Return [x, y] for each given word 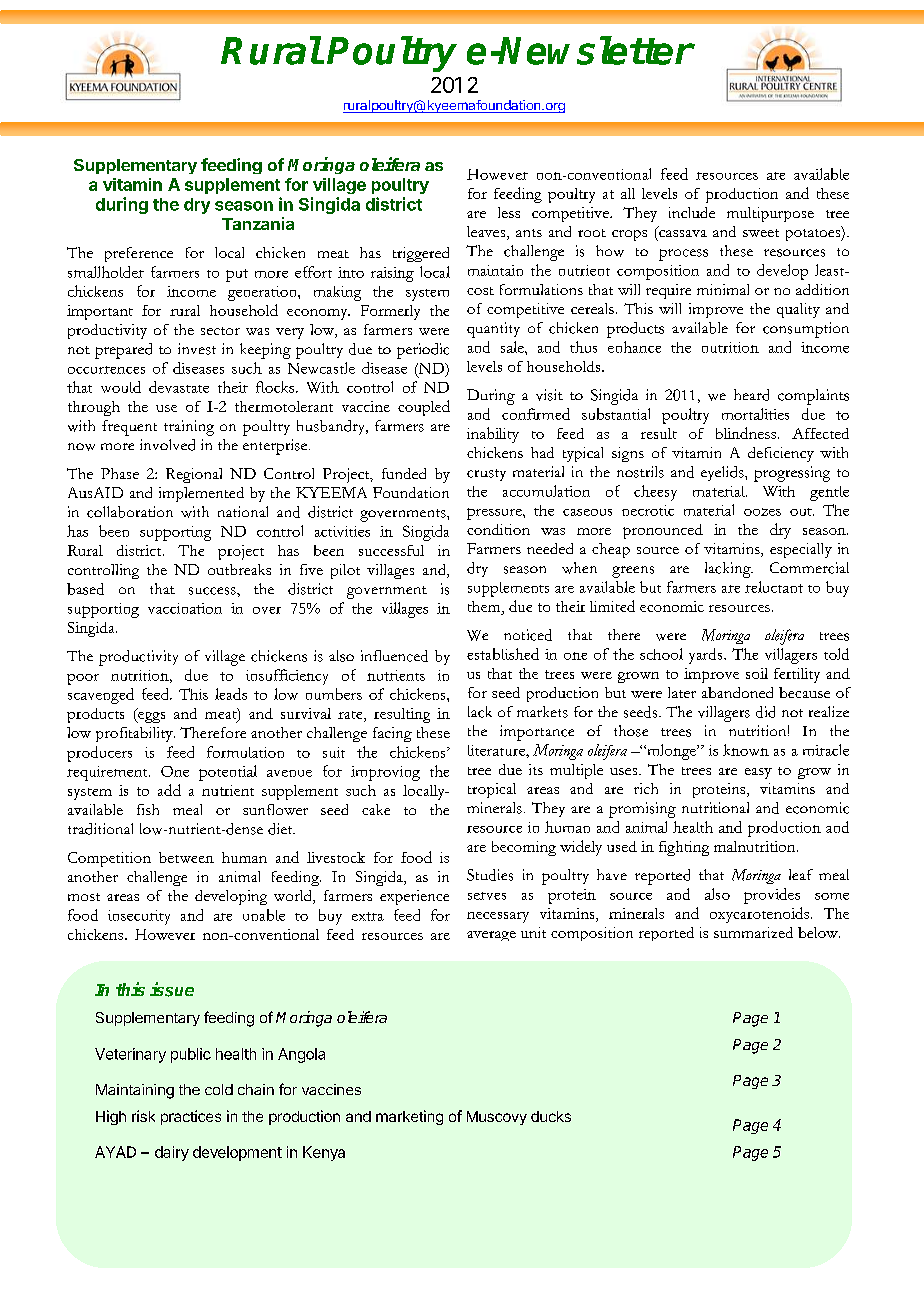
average [491, 936]
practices [191, 1117]
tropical [492, 790]
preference [139, 254]
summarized [753, 932]
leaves [487, 233]
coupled [424, 408]
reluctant [774, 587]
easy [758, 773]
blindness [746, 433]
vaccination [185, 608]
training [189, 428]
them [485, 606]
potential [228, 773]
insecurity [139, 917]
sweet [761, 233]
